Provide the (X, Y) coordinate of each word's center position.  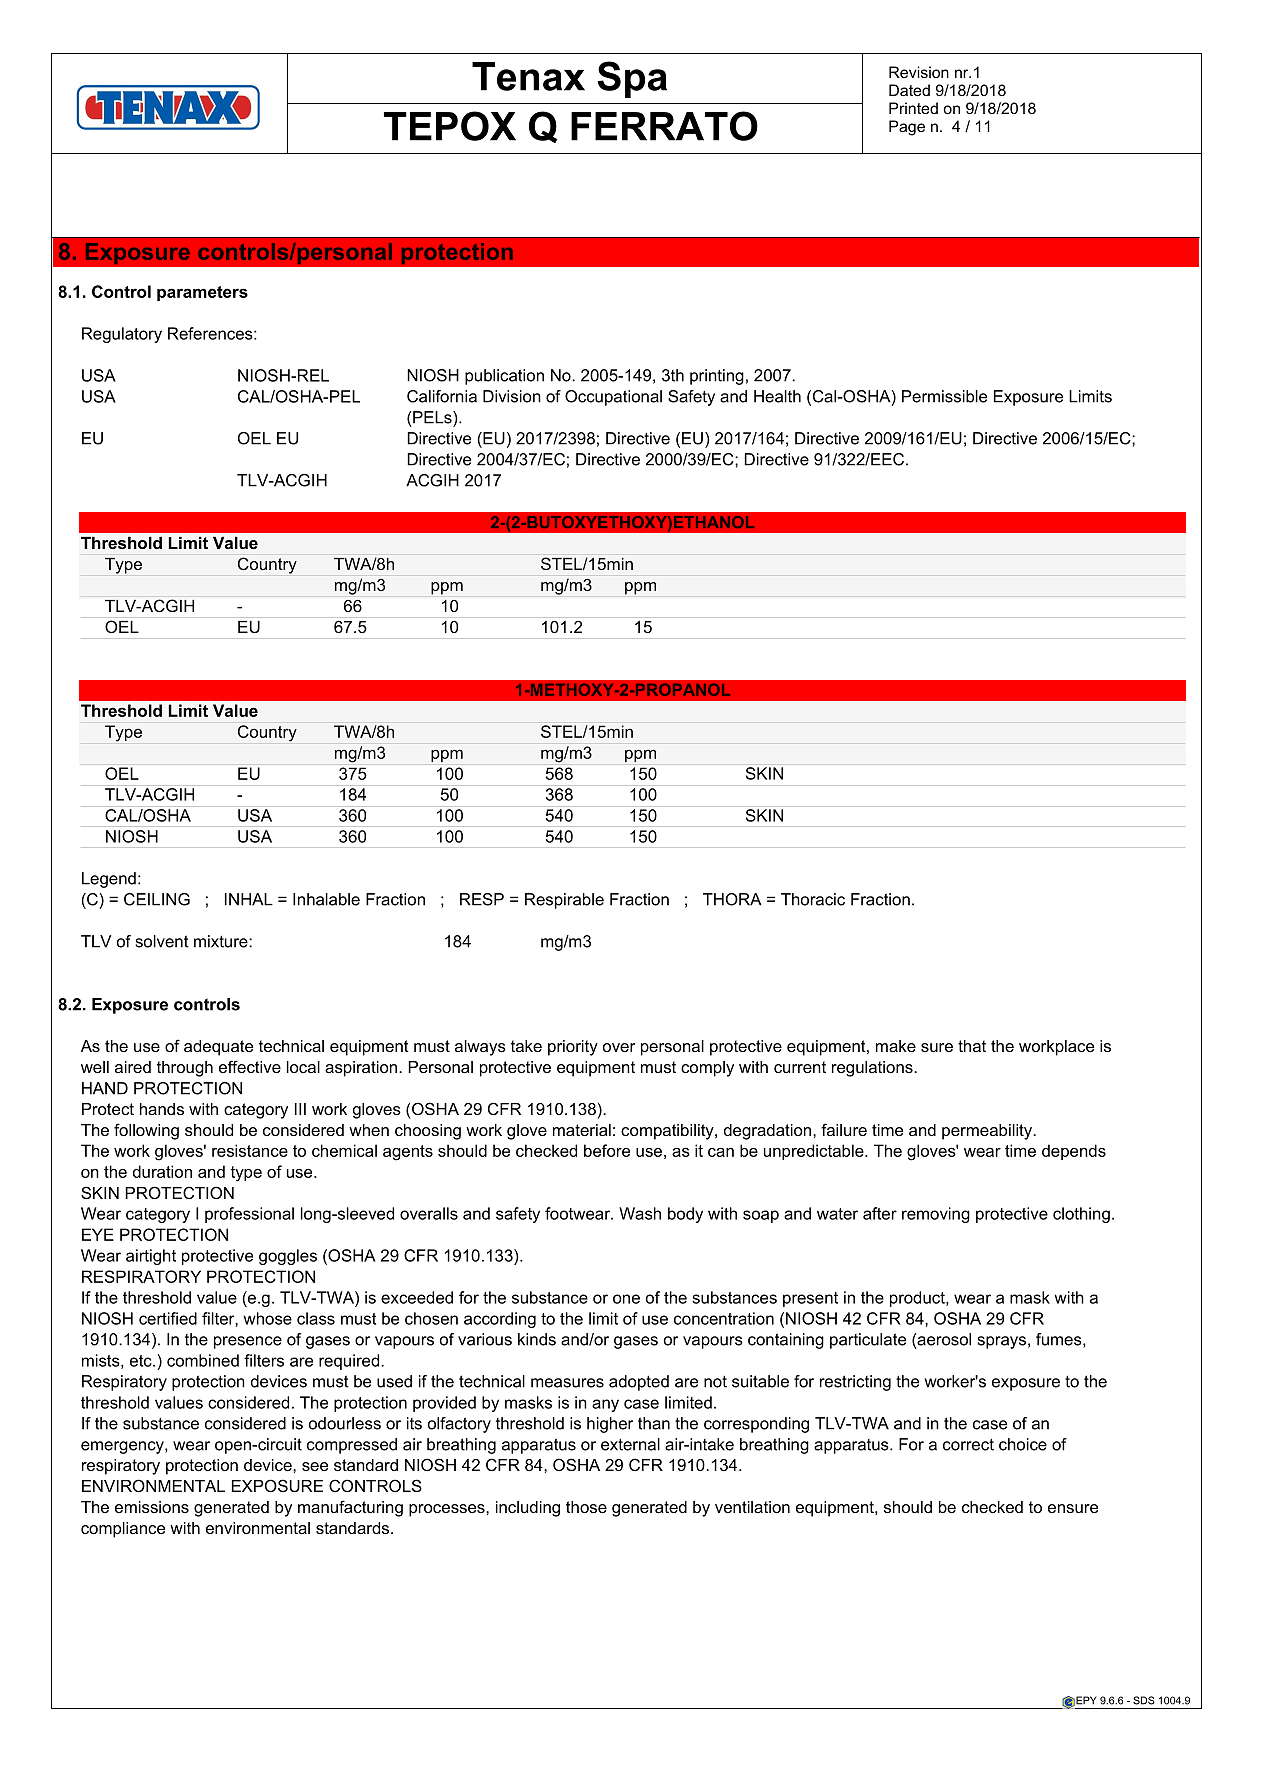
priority (573, 1048)
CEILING (157, 899)
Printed (913, 108)
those (586, 1507)
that (972, 1046)
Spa (632, 79)
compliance (123, 1530)
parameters (202, 293)
